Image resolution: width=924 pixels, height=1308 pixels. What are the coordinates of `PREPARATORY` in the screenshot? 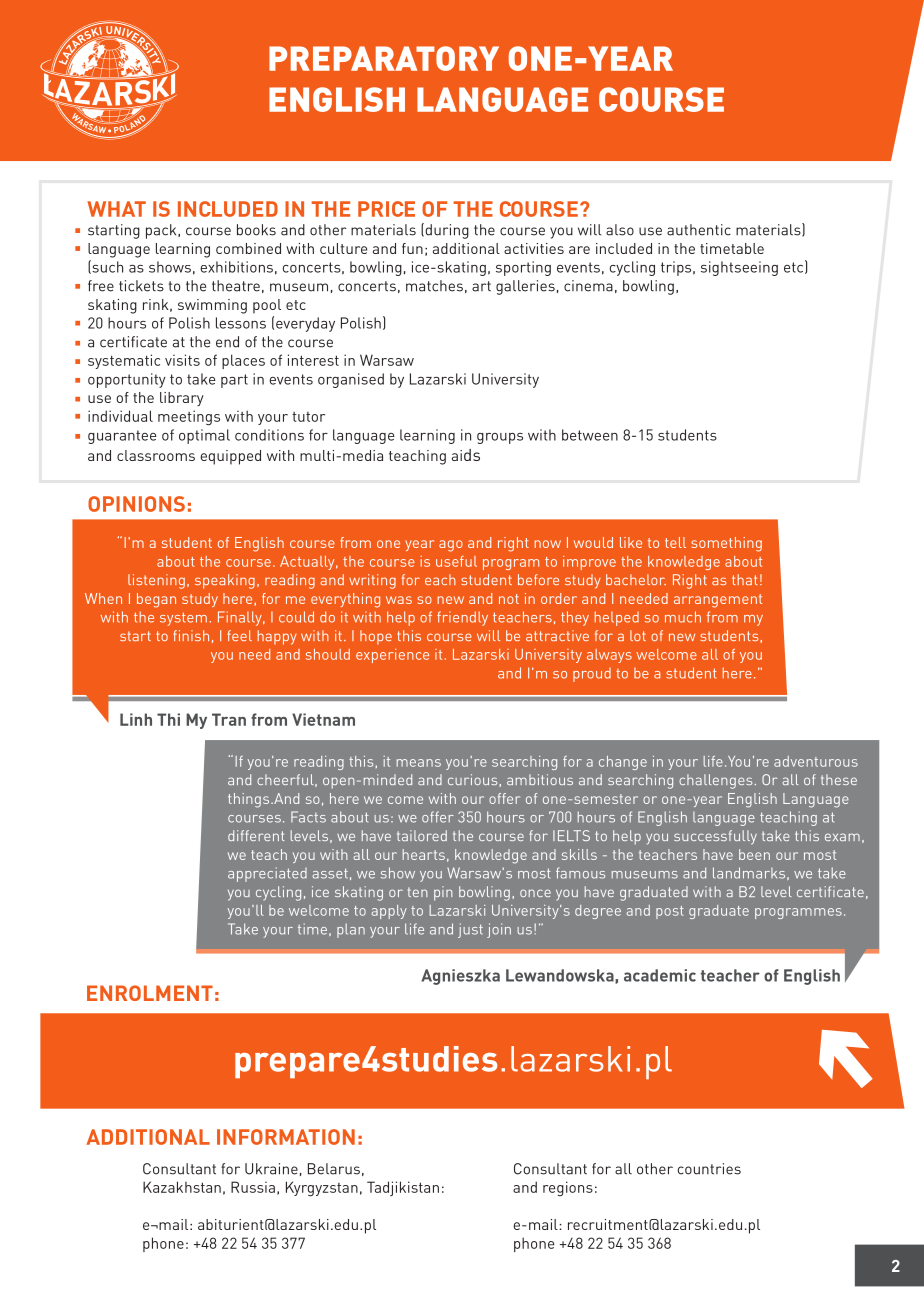 It's located at (384, 58).
